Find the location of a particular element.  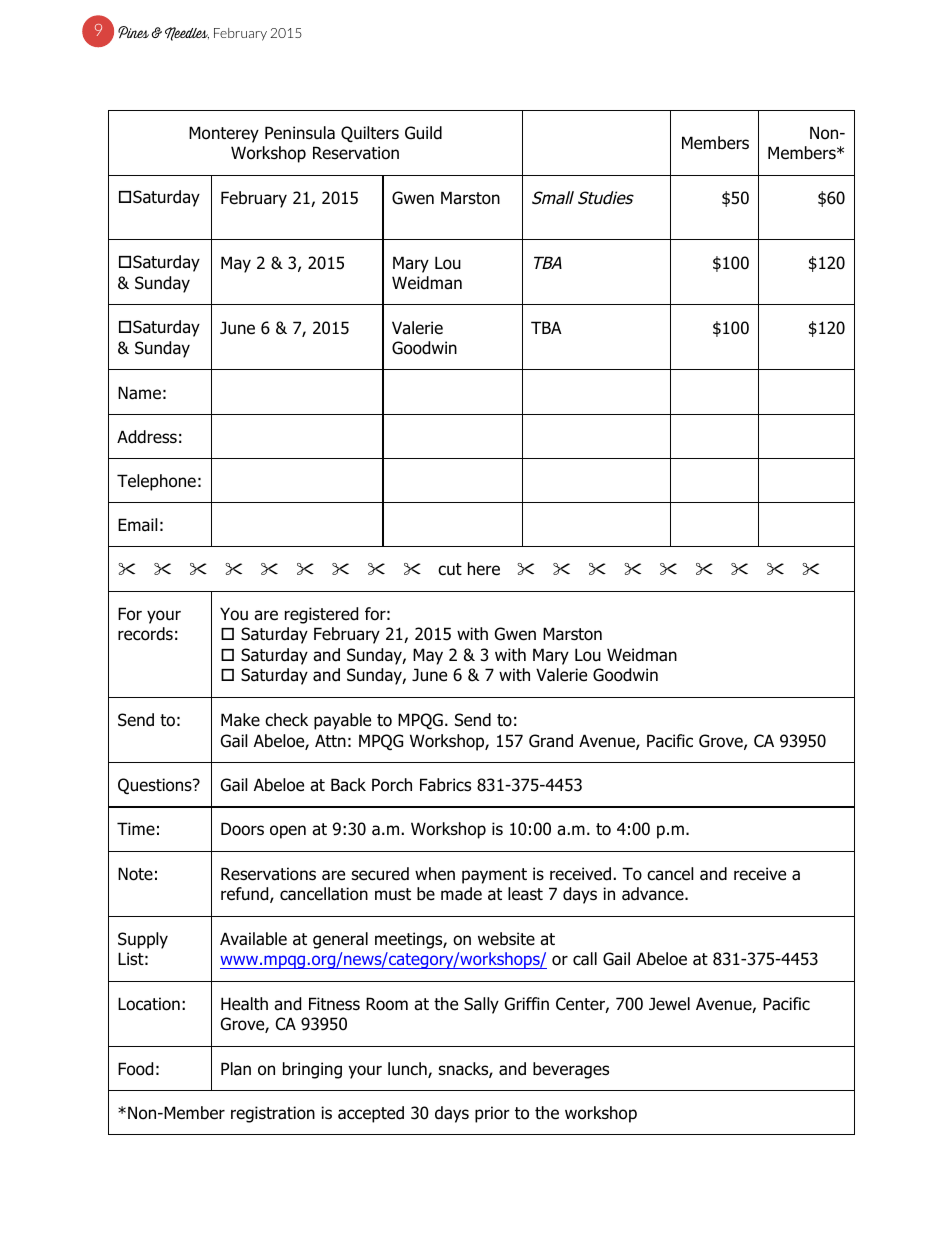

cut is located at coordinates (450, 569).
